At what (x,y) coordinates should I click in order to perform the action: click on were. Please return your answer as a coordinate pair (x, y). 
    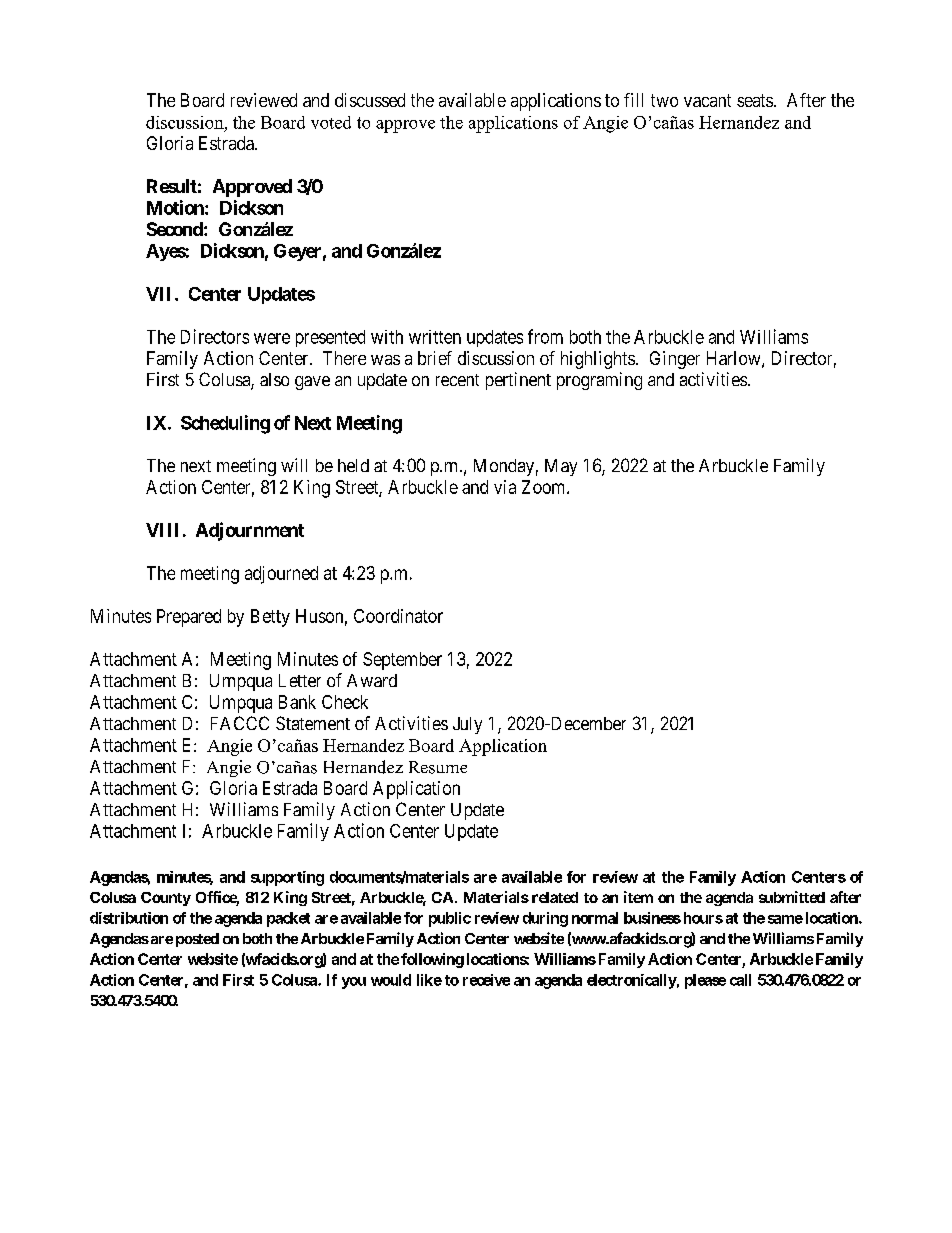
    Looking at the image, I should click on (272, 338).
